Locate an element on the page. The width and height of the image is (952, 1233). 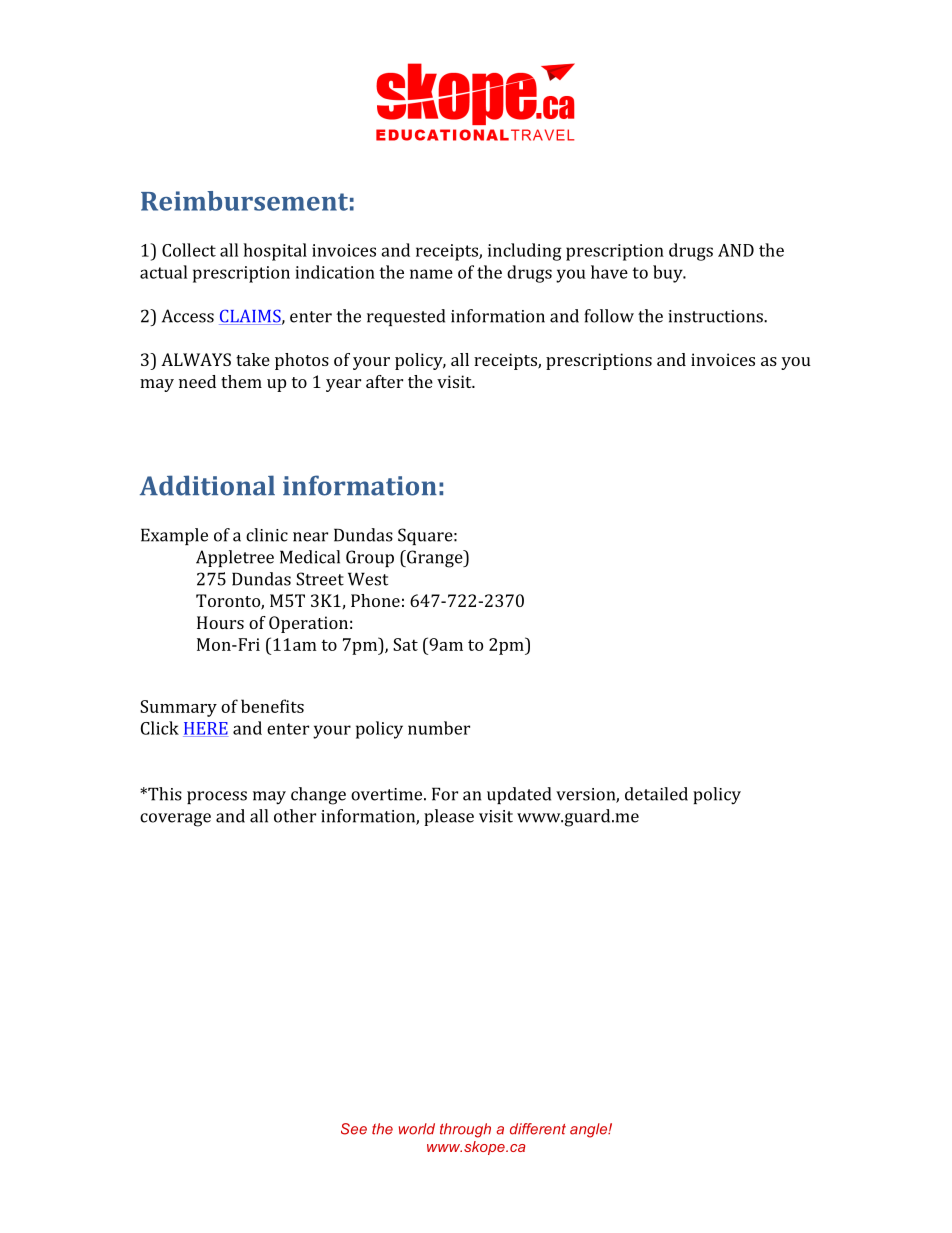
name is located at coordinates (431, 274).
